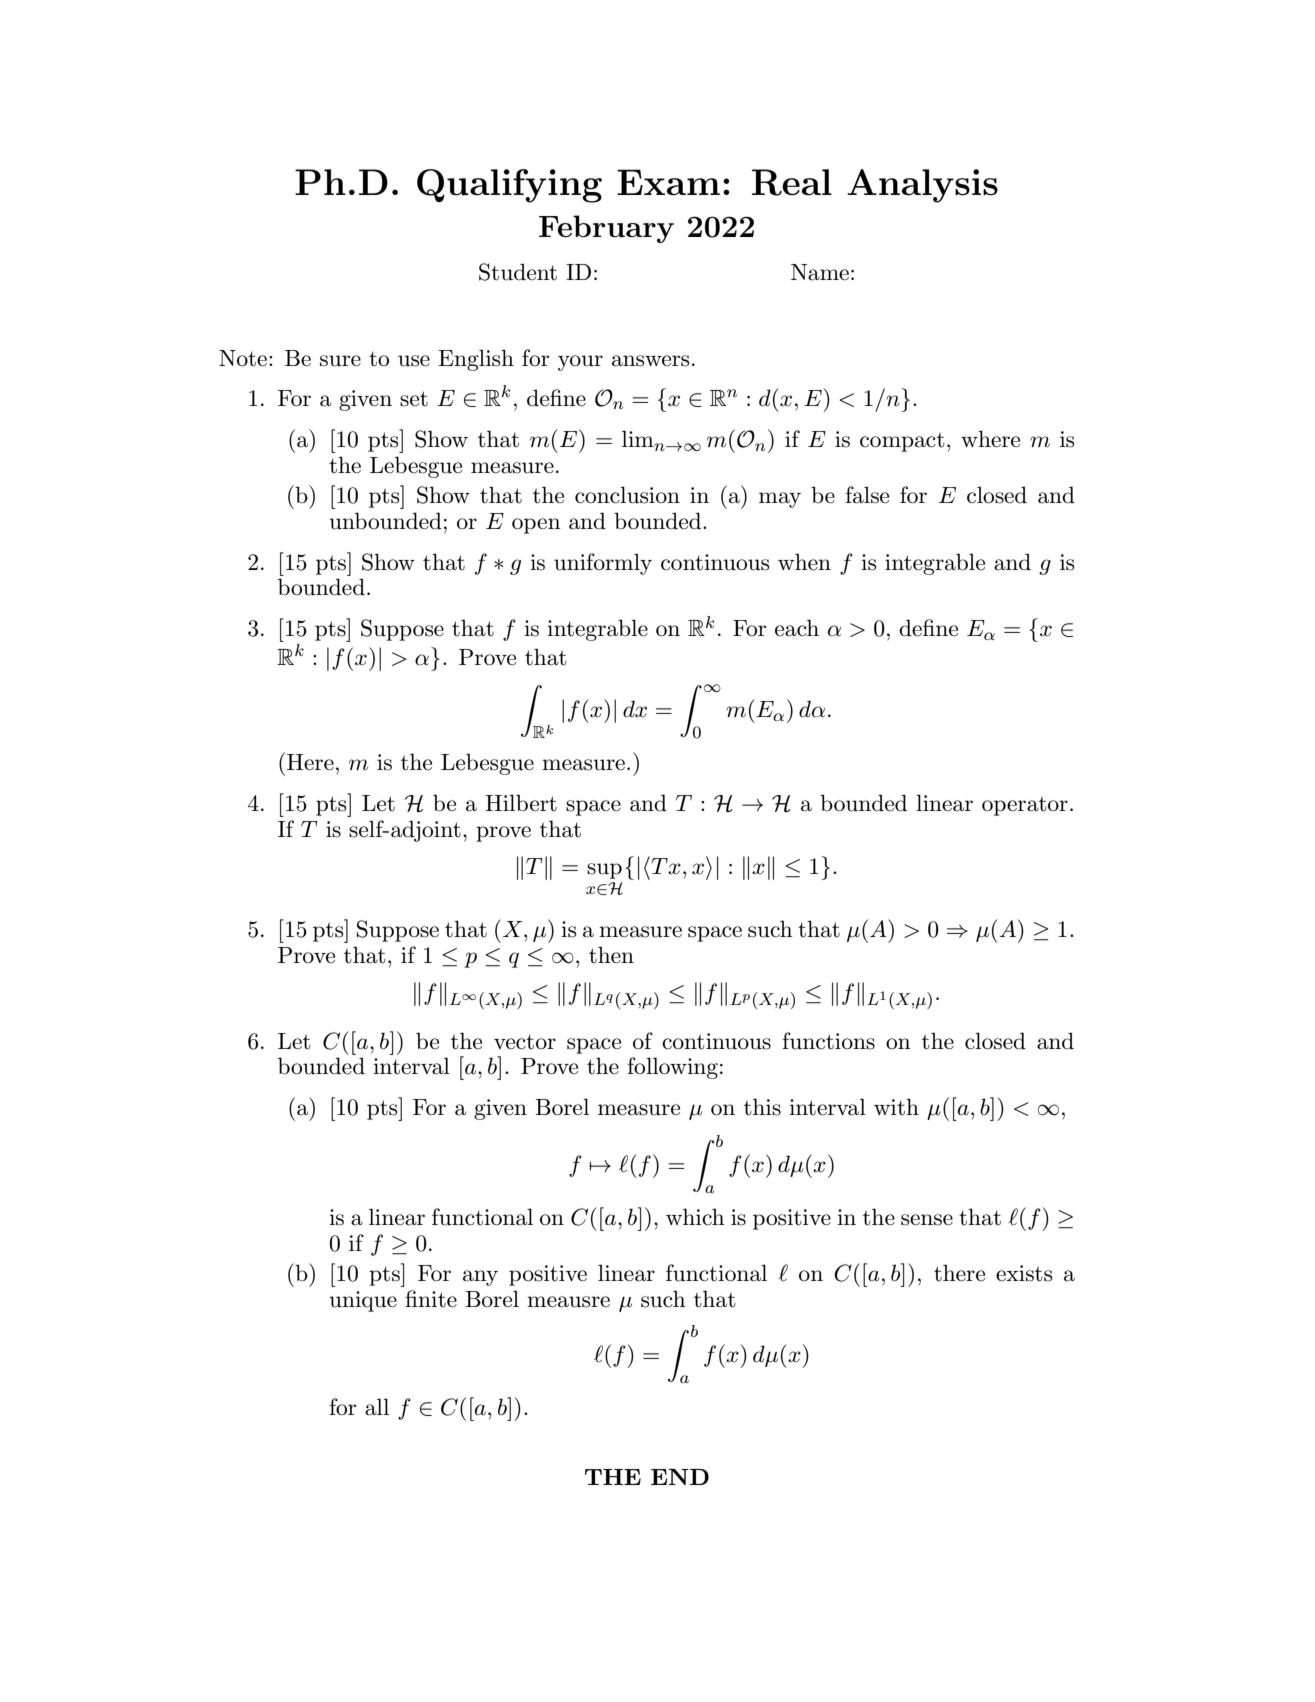 The width and height of the image is (1315, 1702). I want to click on February, so click(606, 229).
